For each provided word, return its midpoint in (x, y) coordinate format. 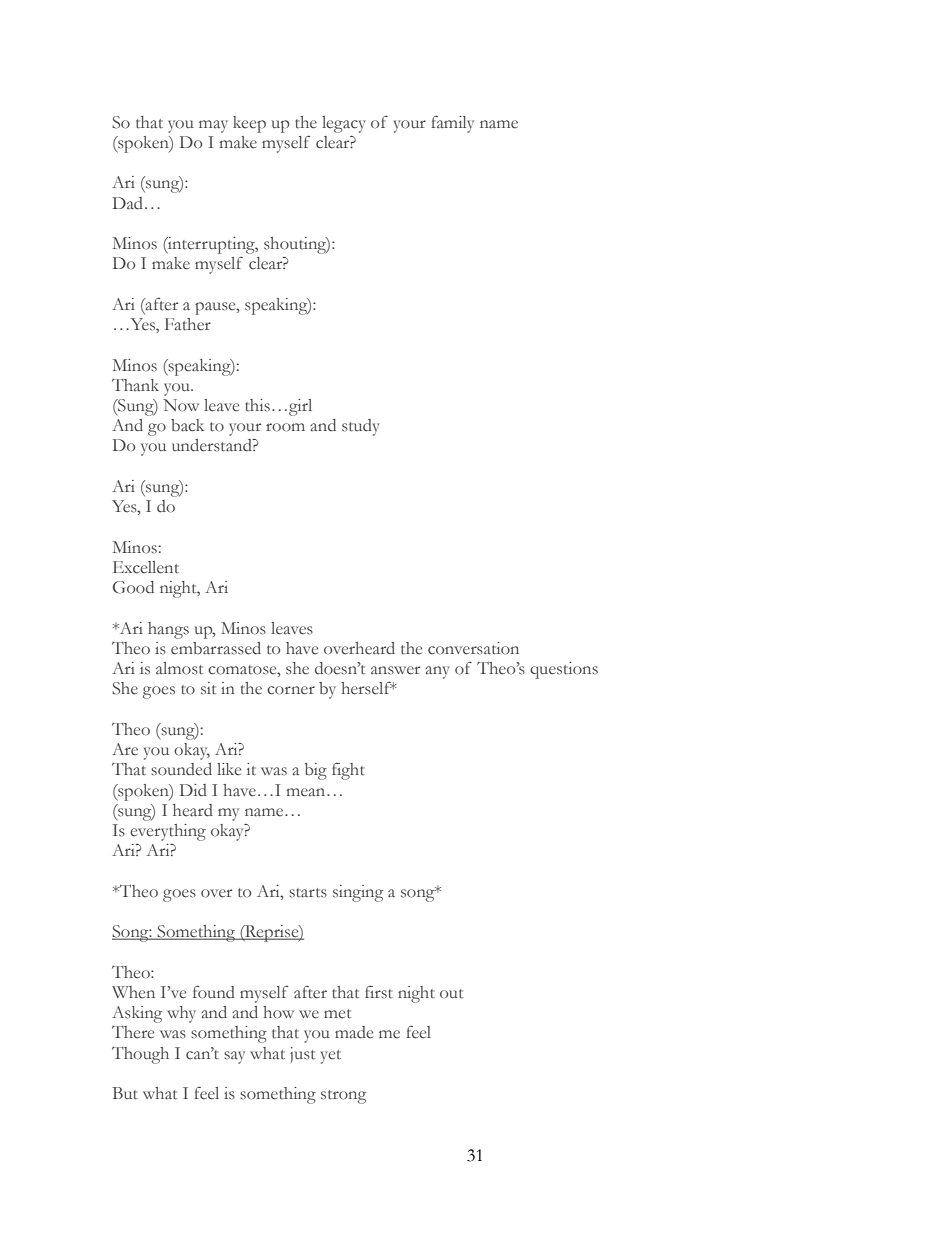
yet (331, 1057)
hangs (168, 630)
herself (367, 688)
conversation (473, 648)
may (213, 126)
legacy (344, 124)
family (452, 124)
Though (140, 1055)
